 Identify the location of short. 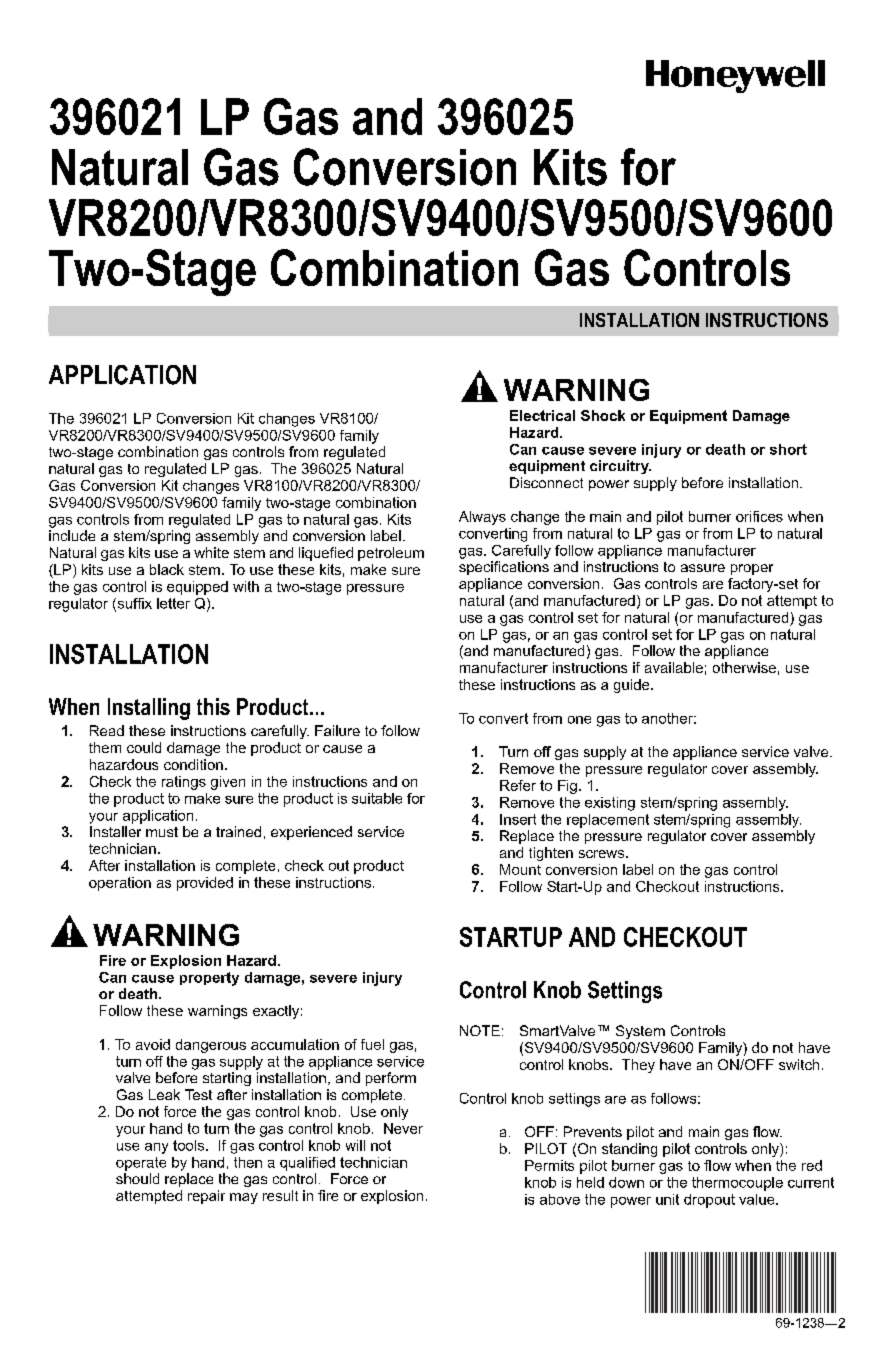
(788, 449).
